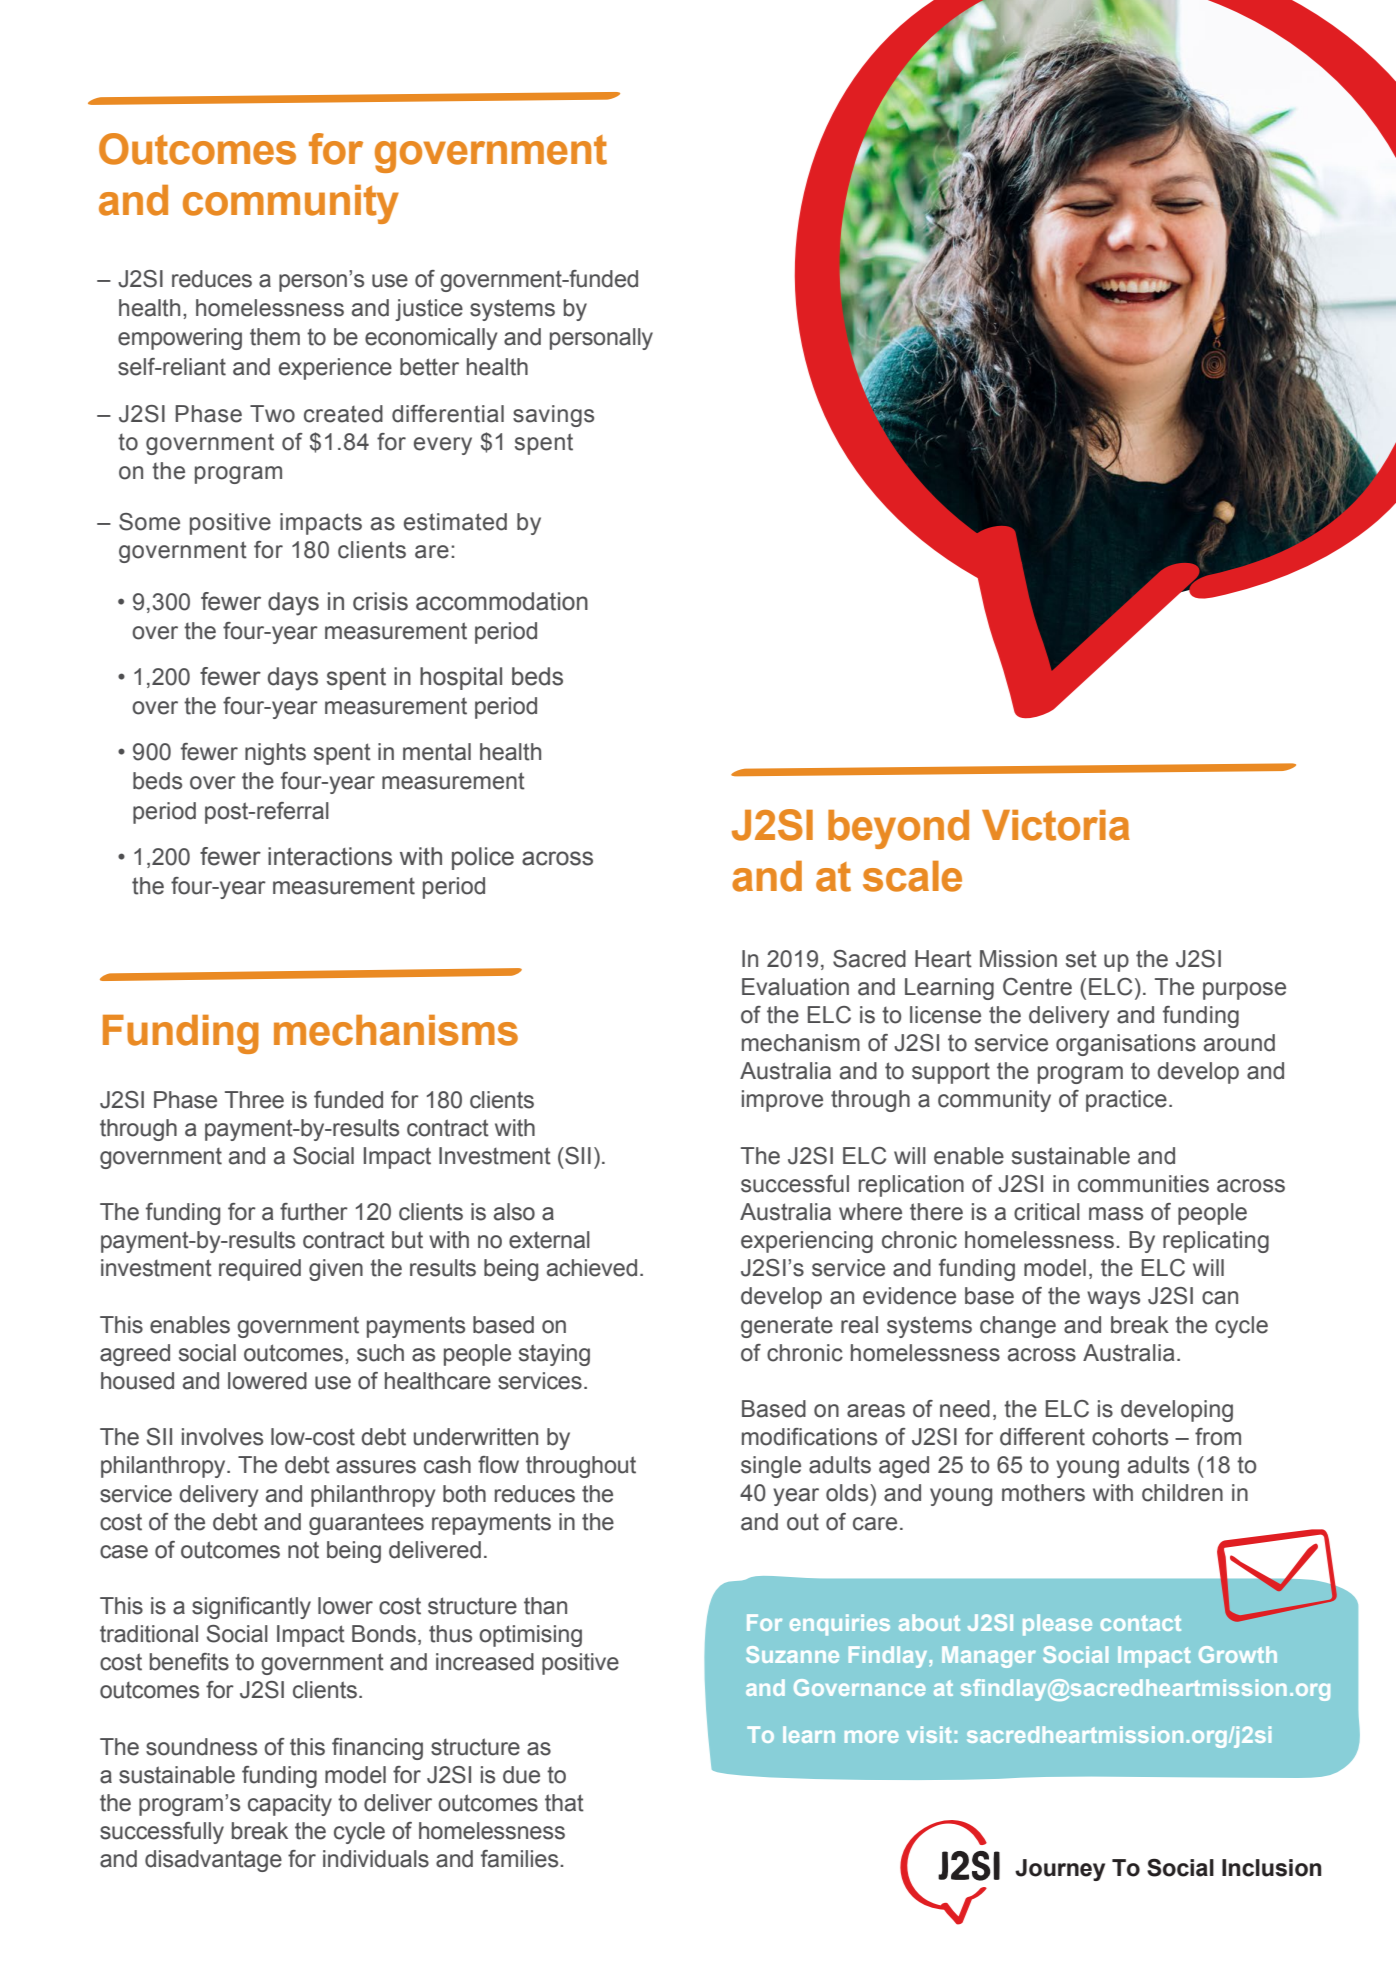  I want to click on beyond, so click(898, 829).
